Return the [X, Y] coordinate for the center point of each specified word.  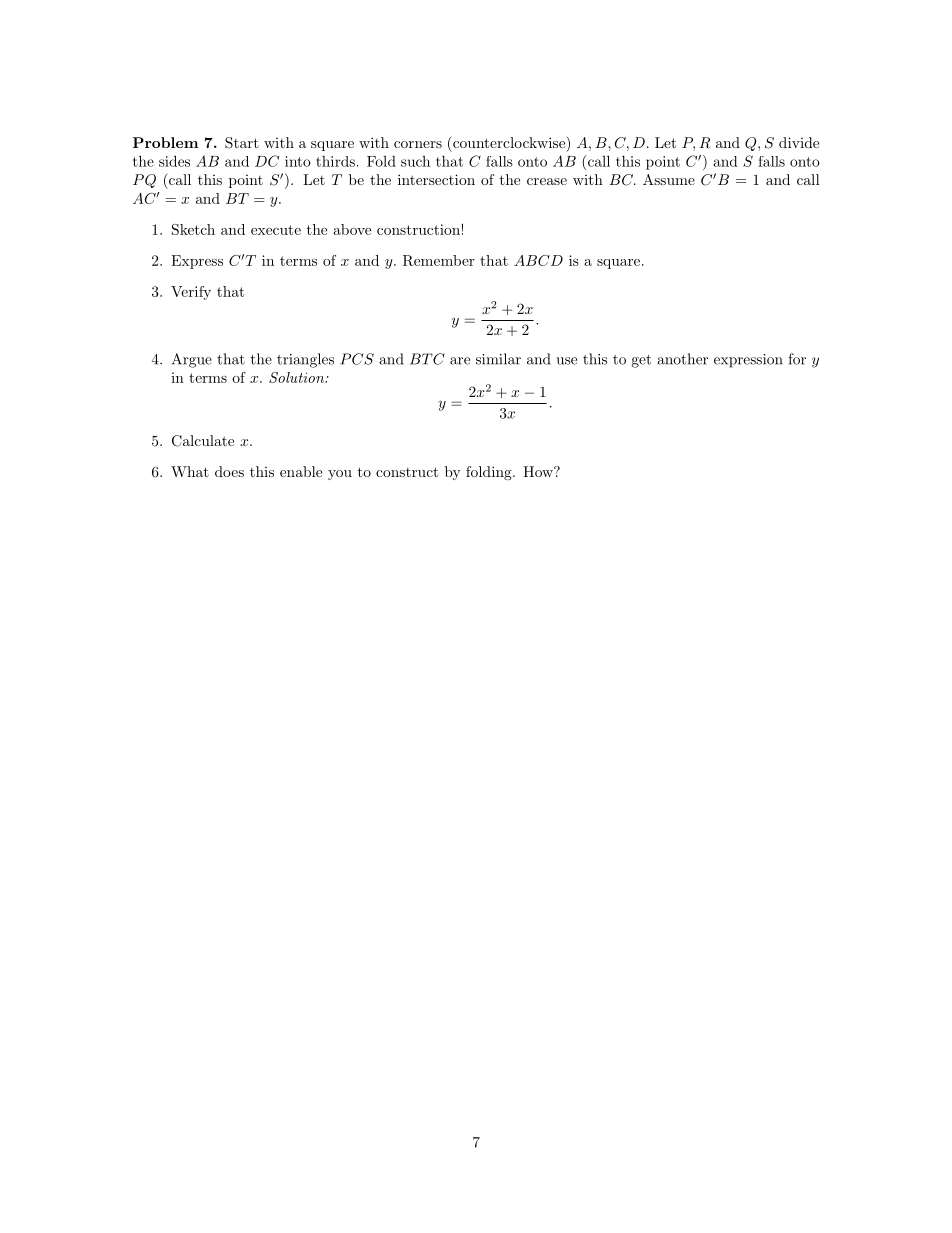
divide [799, 142]
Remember [439, 260]
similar [498, 359]
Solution [298, 377]
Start [242, 143]
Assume [669, 179]
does [229, 471]
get [641, 361]
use [566, 361]
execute [276, 230]
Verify [191, 293]
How [539, 471]
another [682, 359]
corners [418, 144]
